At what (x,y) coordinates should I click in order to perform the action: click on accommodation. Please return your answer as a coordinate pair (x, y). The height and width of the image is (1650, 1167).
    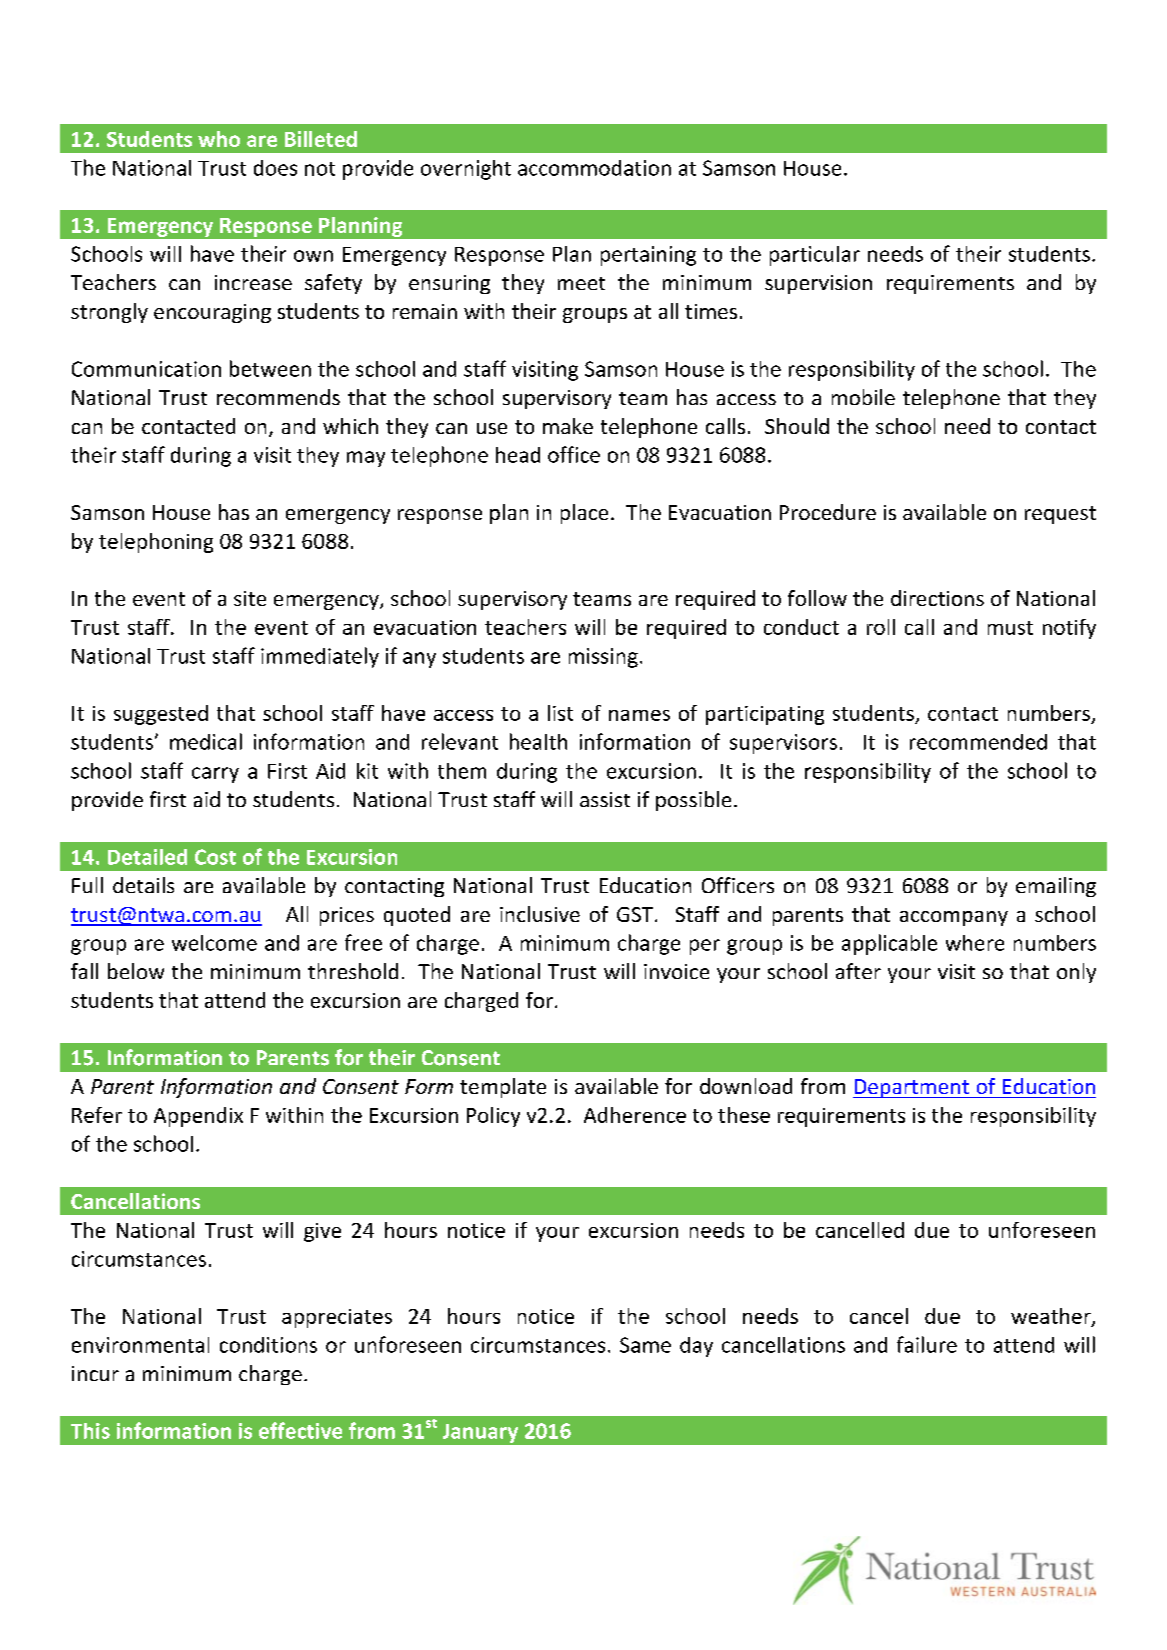
    Looking at the image, I should click on (594, 168).
